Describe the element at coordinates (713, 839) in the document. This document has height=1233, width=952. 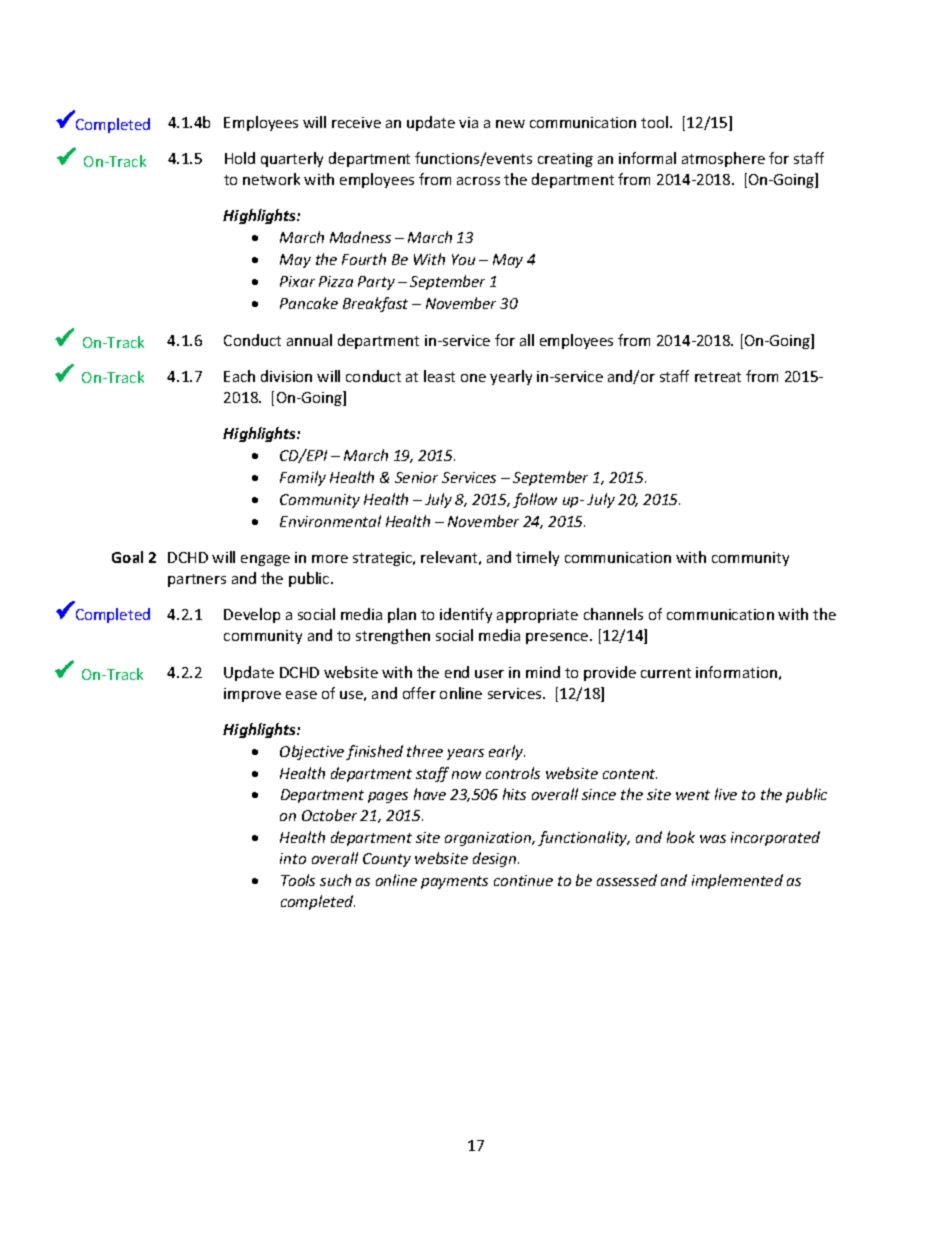
I see `was` at that location.
